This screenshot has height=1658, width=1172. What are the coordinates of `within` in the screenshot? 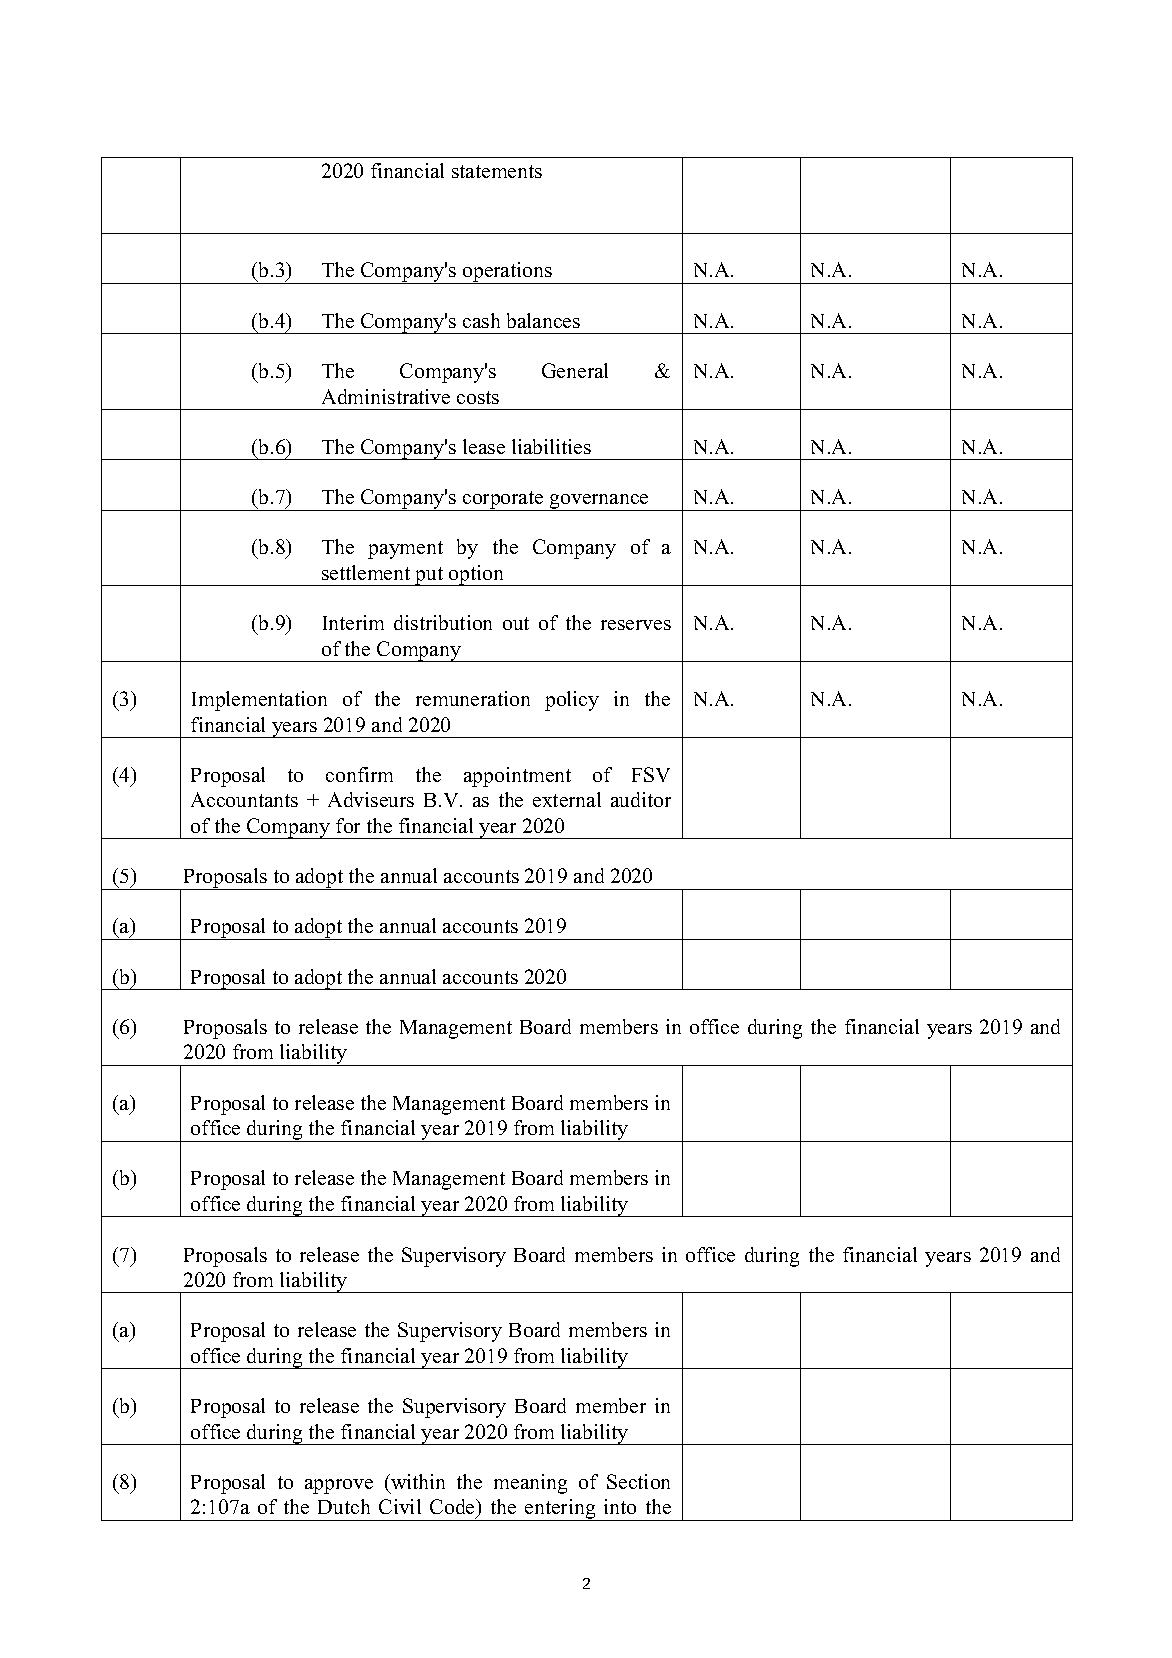 It's located at (417, 1481).
